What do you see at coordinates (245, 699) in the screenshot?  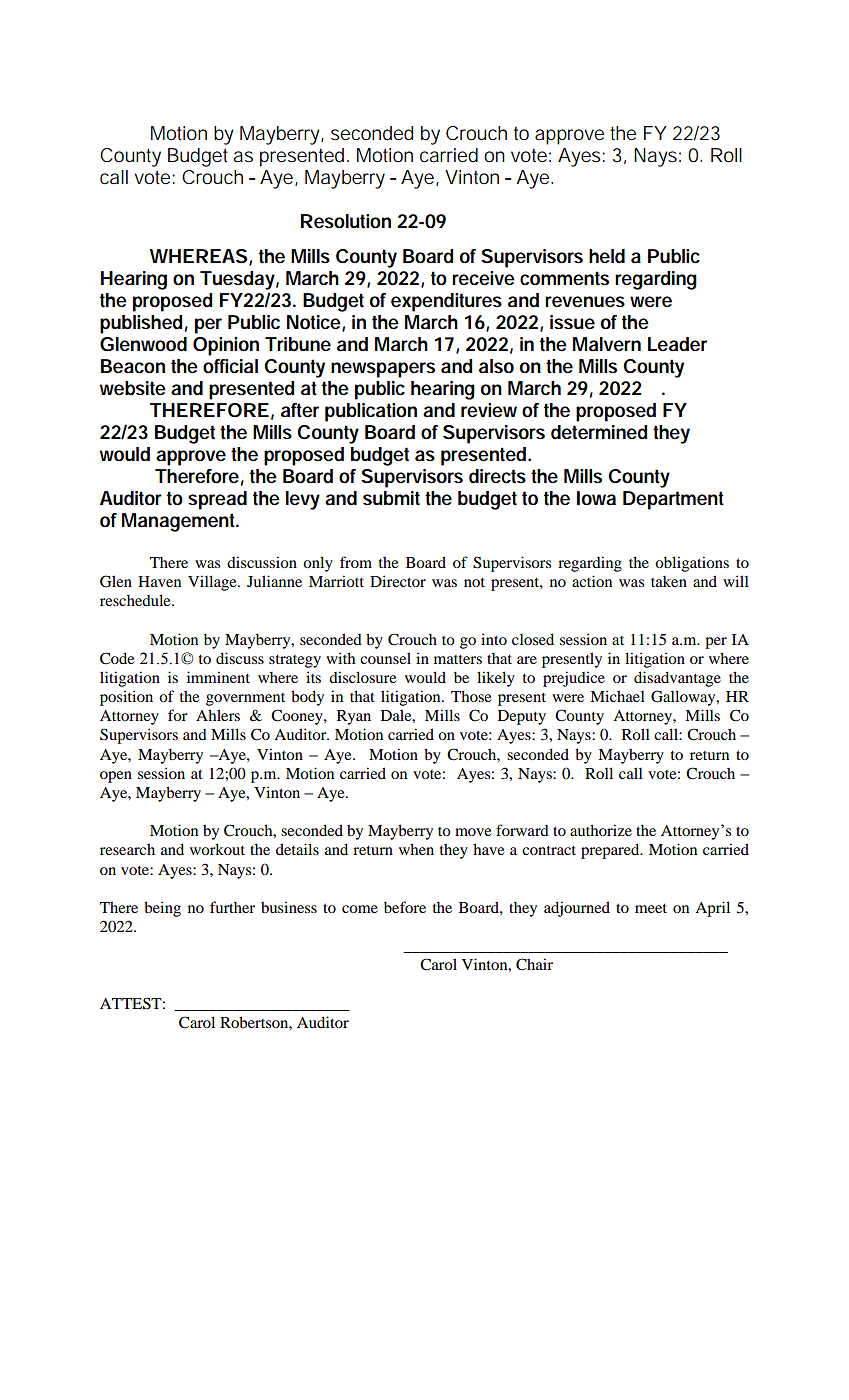 I see `government` at bounding box center [245, 699].
